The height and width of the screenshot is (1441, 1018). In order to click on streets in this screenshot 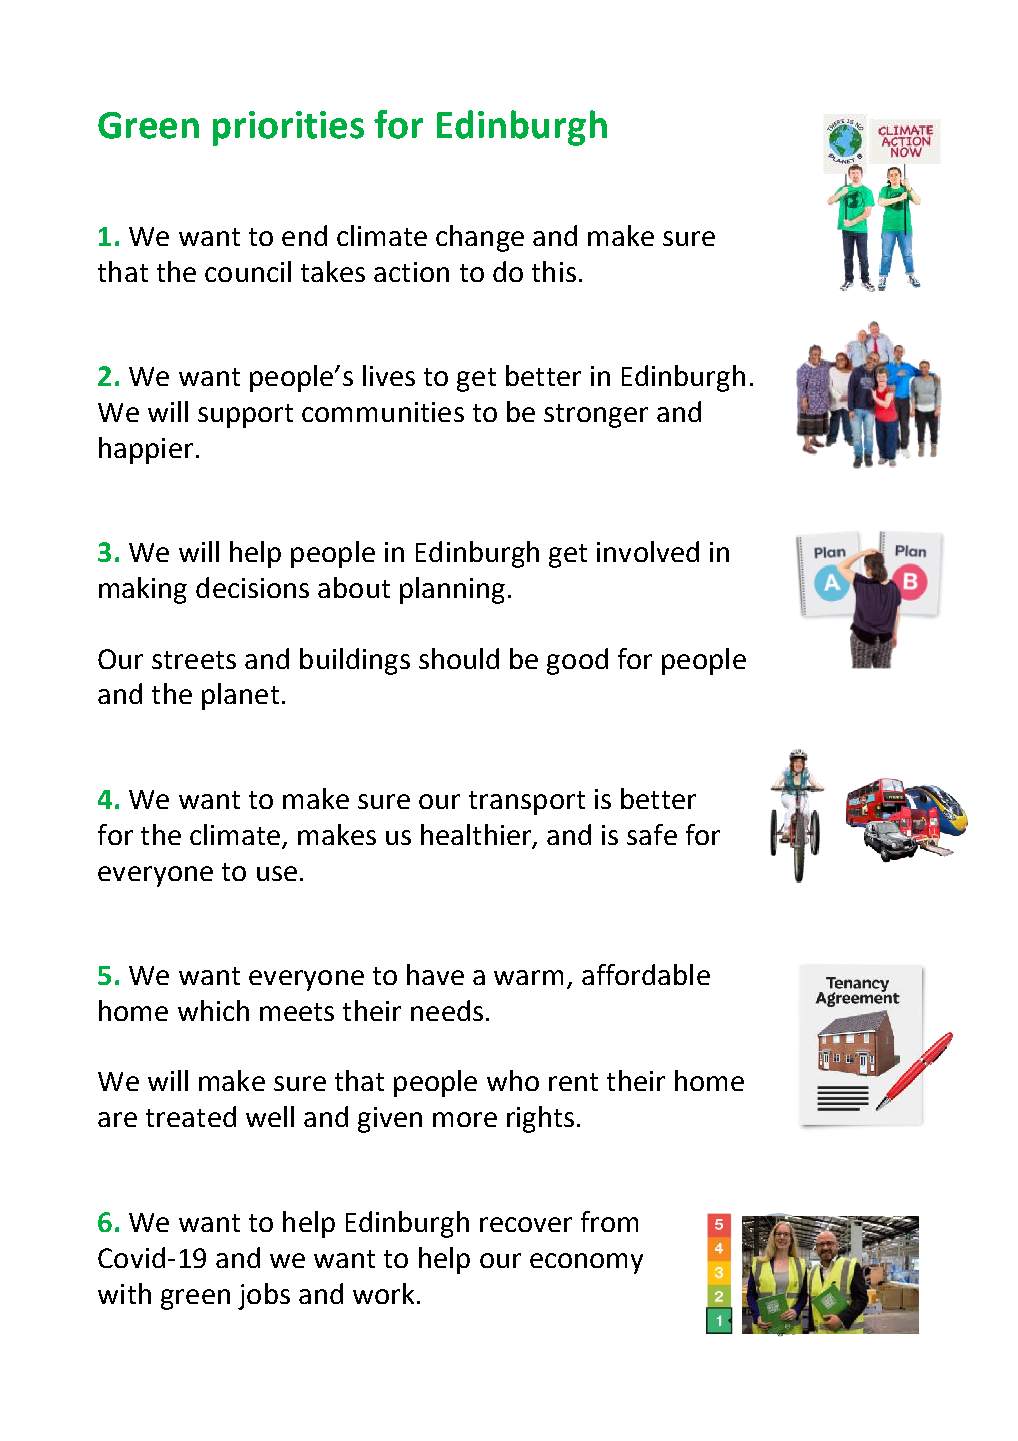, I will do `click(194, 660)`.
